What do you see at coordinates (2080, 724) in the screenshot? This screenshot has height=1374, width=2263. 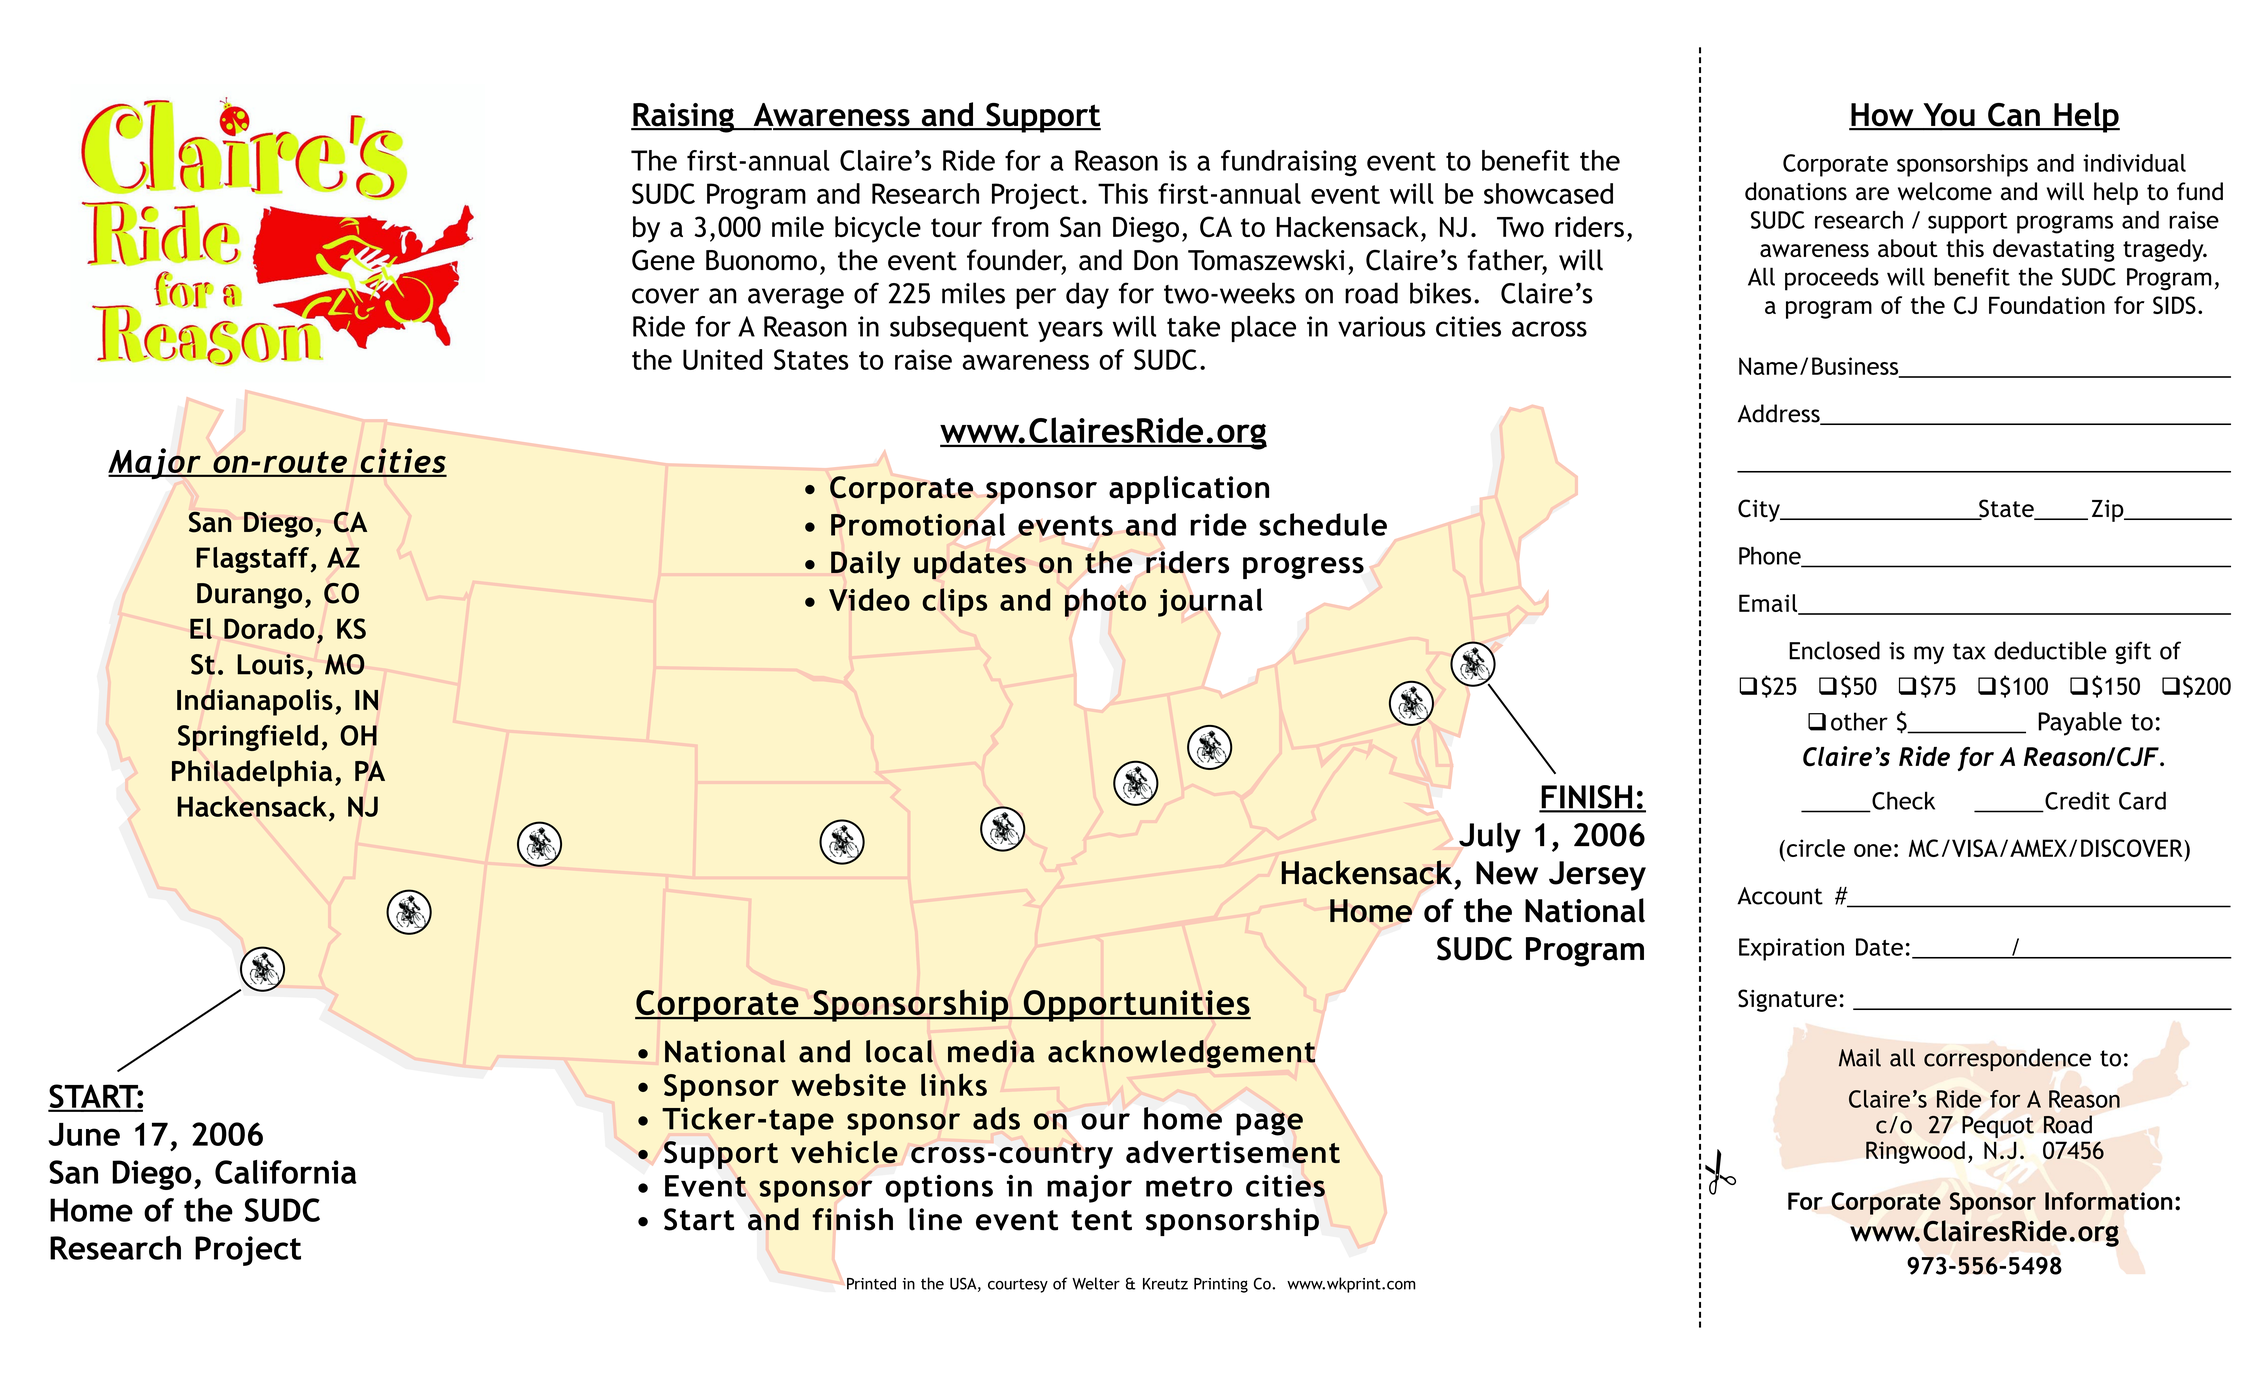 I see `Payable` at bounding box center [2080, 724].
